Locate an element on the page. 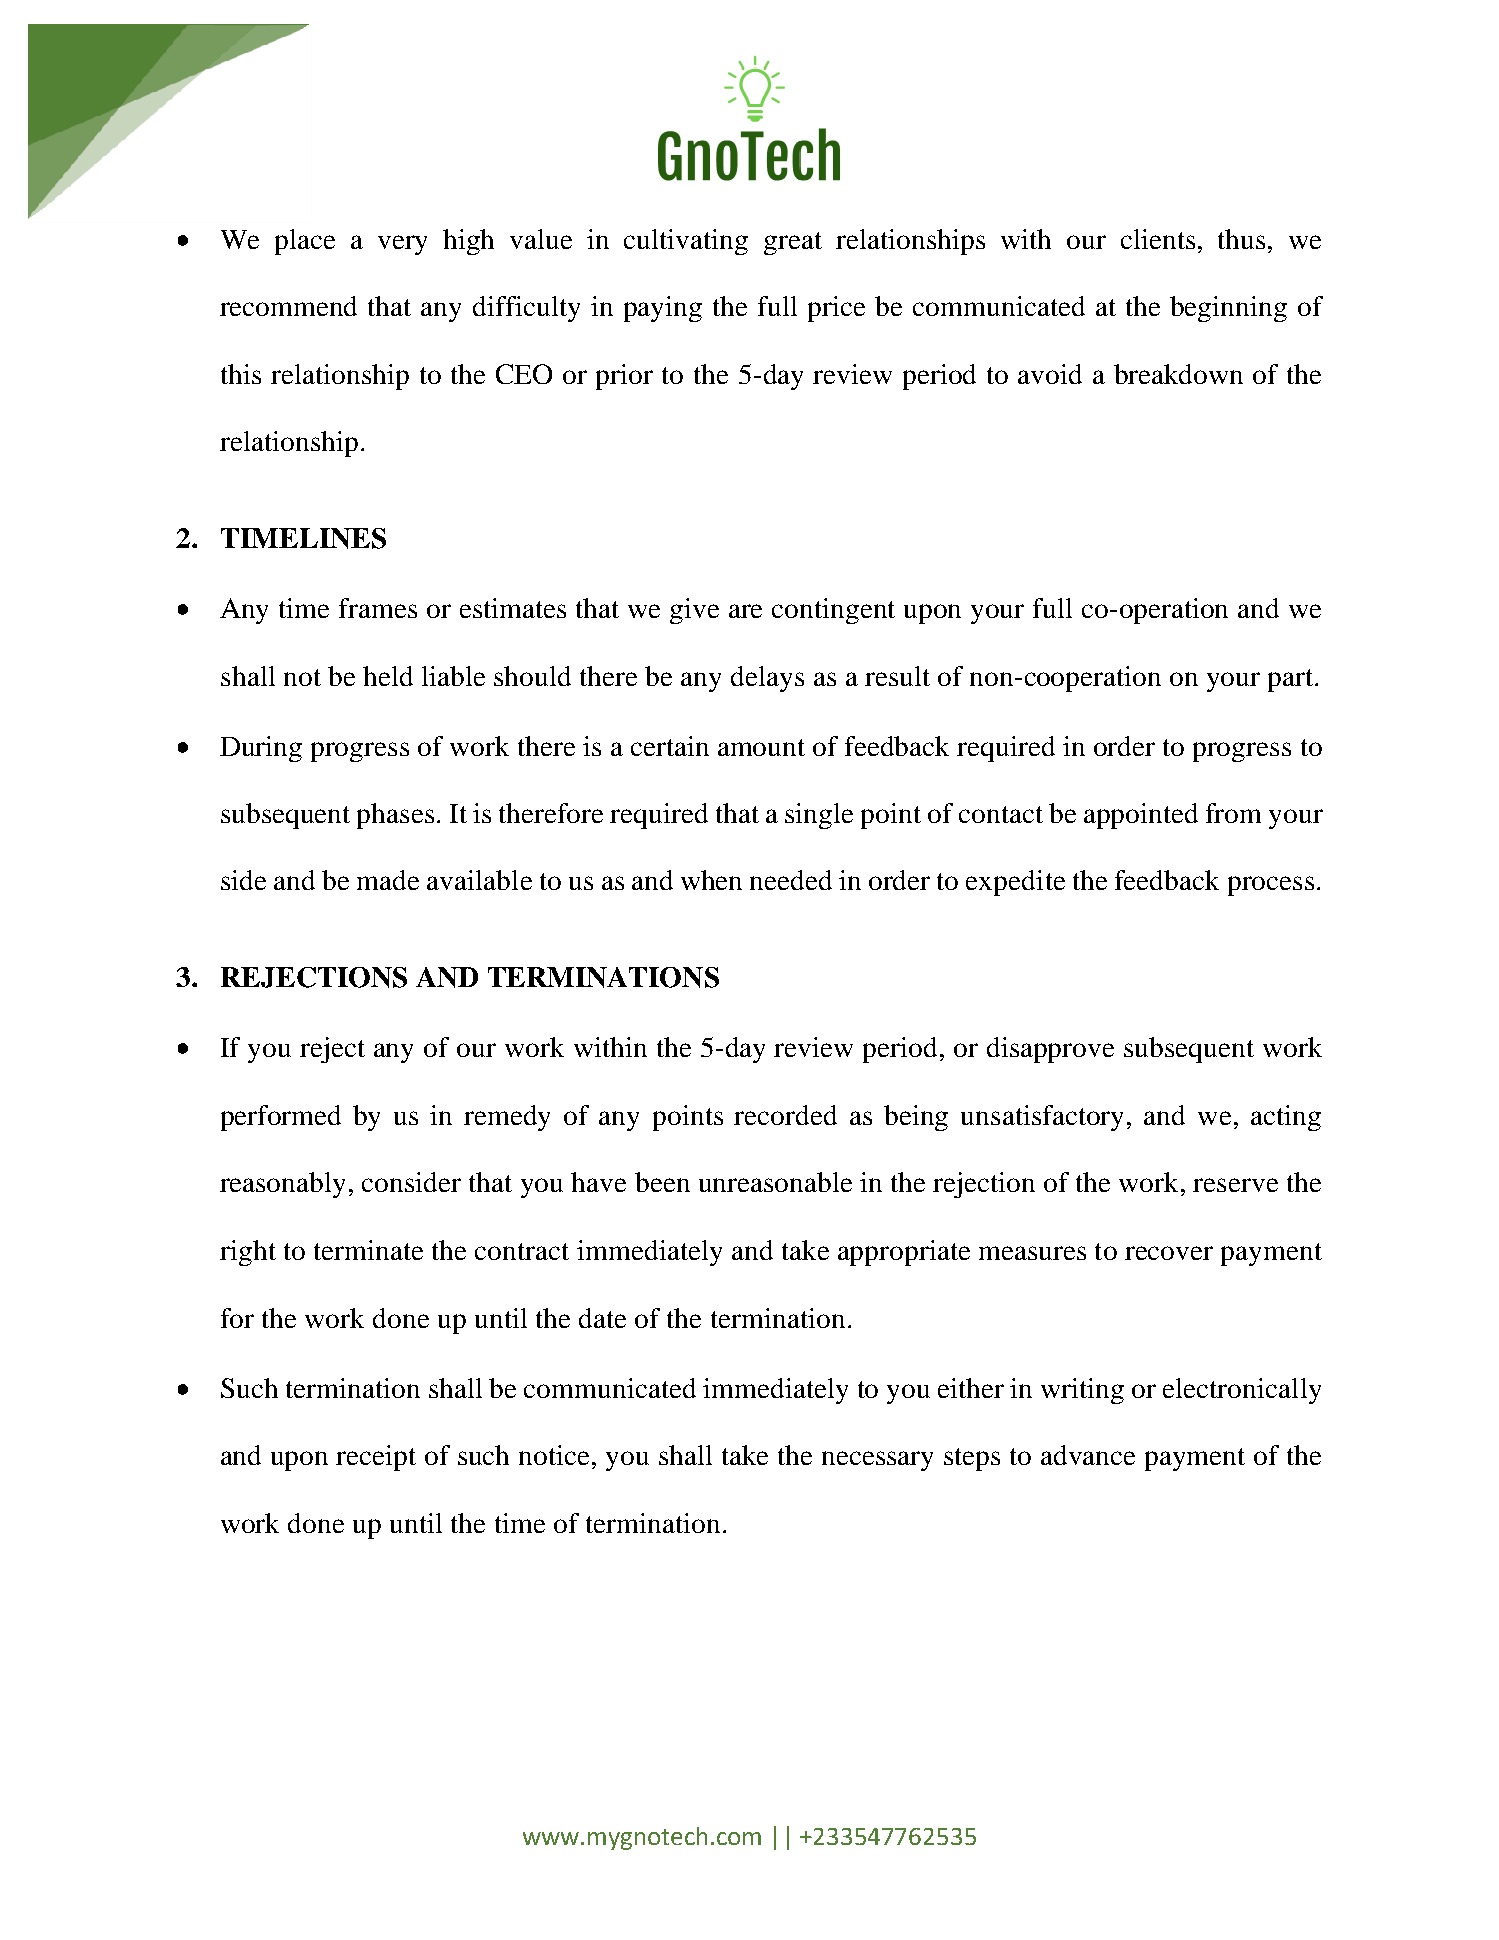 The height and width of the document is (1940, 1499). receipt is located at coordinates (376, 1458).
